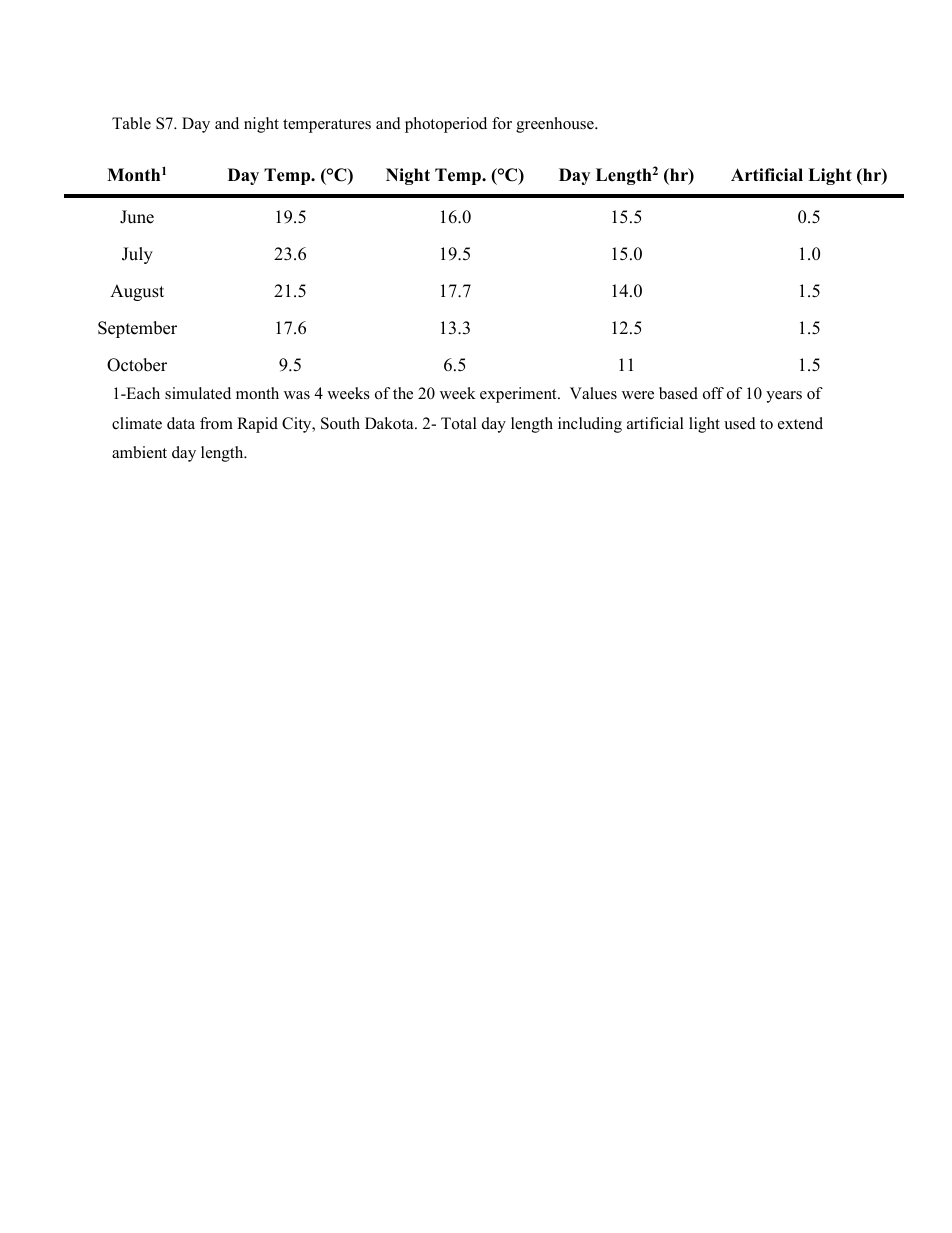  Describe the element at coordinates (216, 423) in the screenshot. I see `from` at that location.
